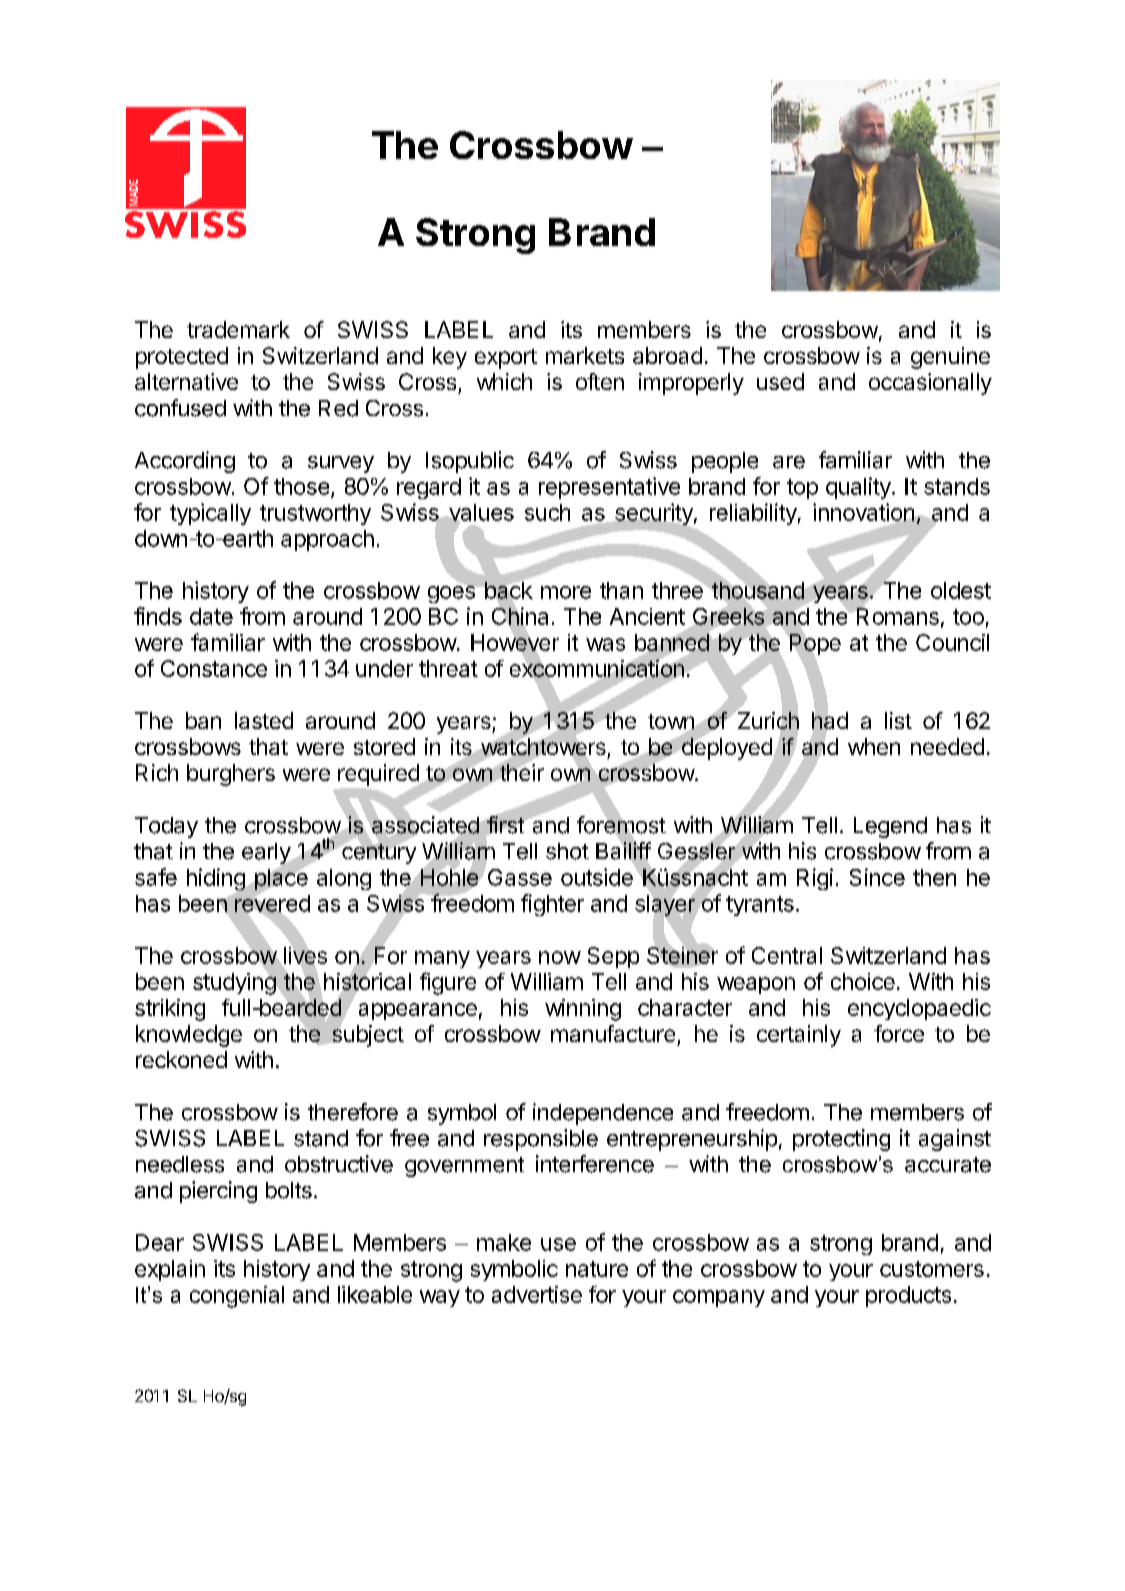 The height and width of the screenshot is (1591, 1125). I want to click on oldest, so click(961, 590).
